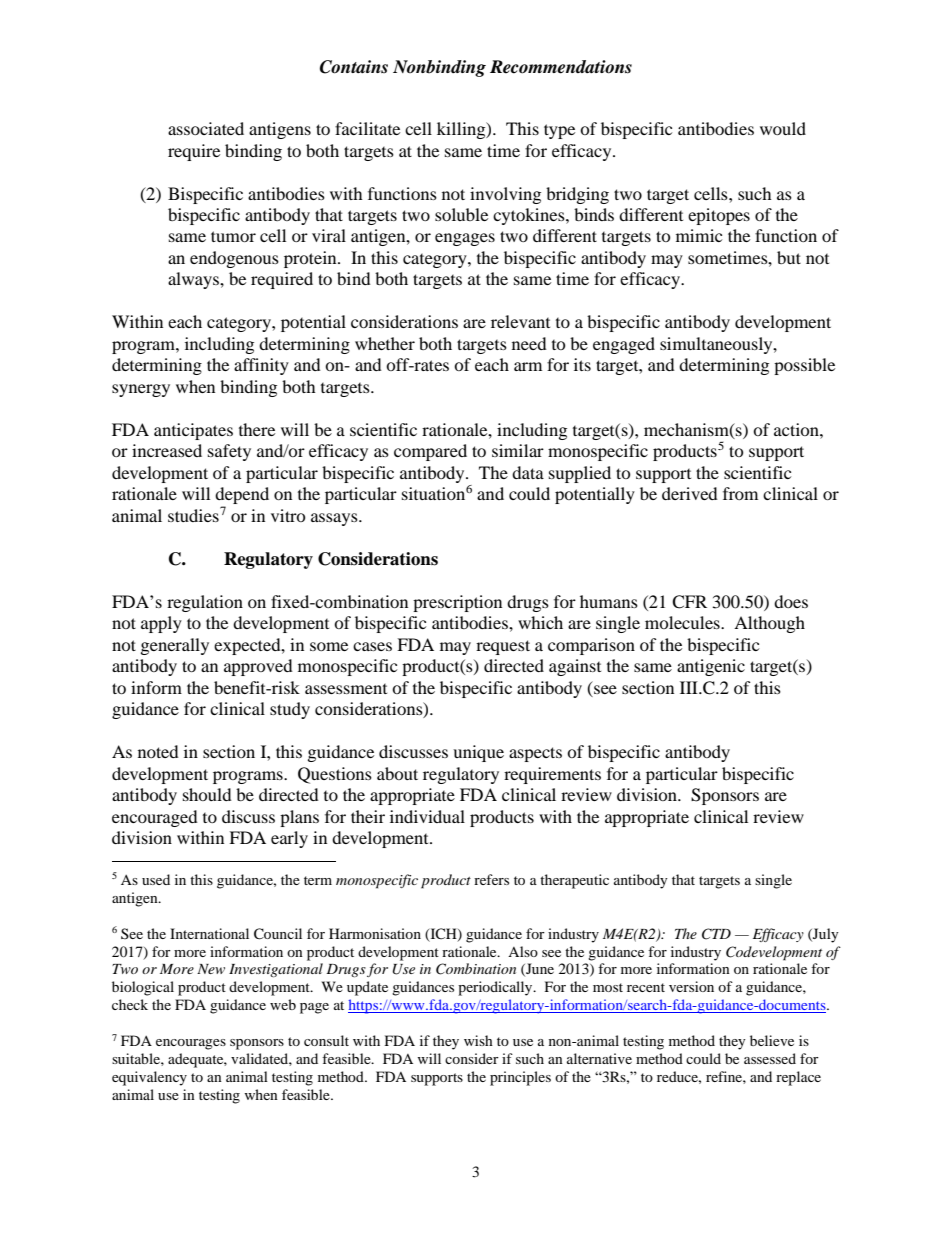  What do you see at coordinates (191, 1044) in the image?
I see `encourages` at bounding box center [191, 1044].
